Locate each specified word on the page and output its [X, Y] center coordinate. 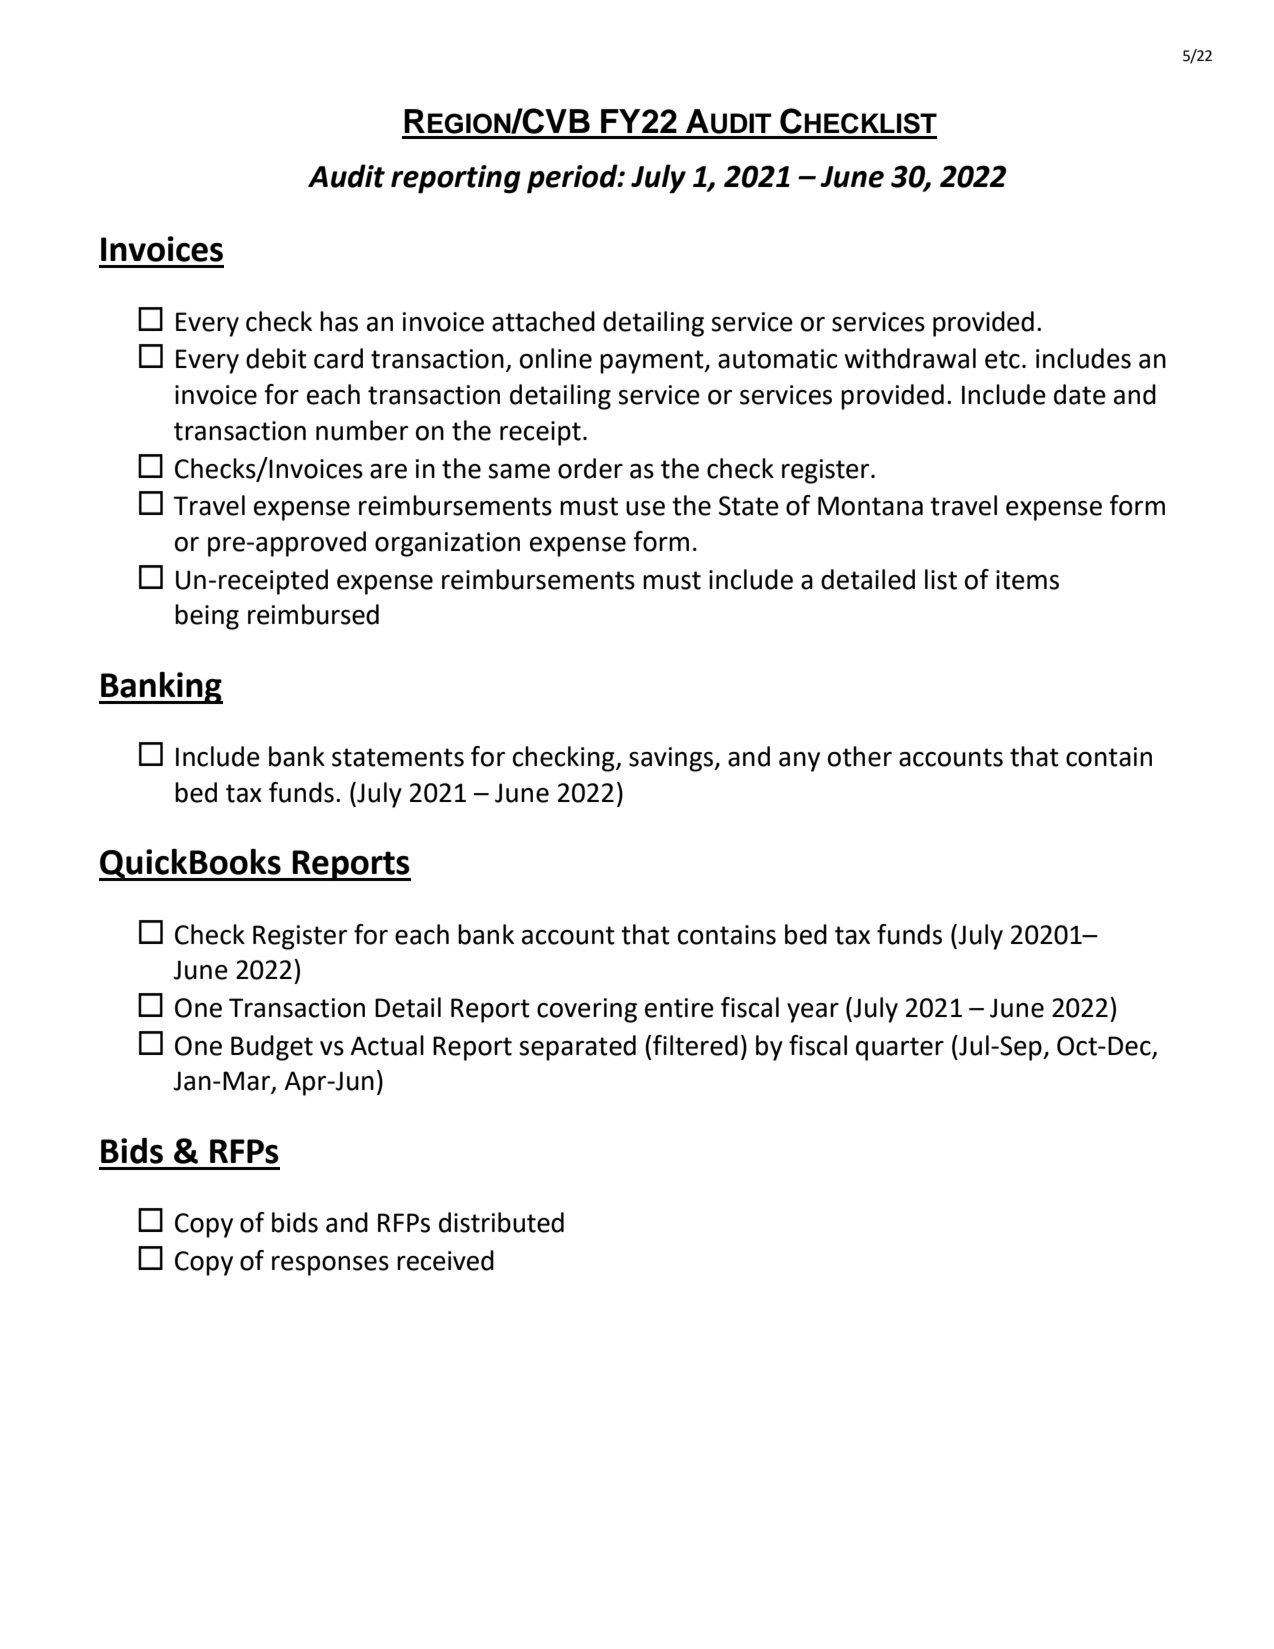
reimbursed [313, 614]
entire [679, 1008]
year [813, 1013]
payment [653, 362]
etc [1002, 359]
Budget [272, 1048]
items [1027, 580]
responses [330, 1266]
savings [672, 759]
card [338, 358]
